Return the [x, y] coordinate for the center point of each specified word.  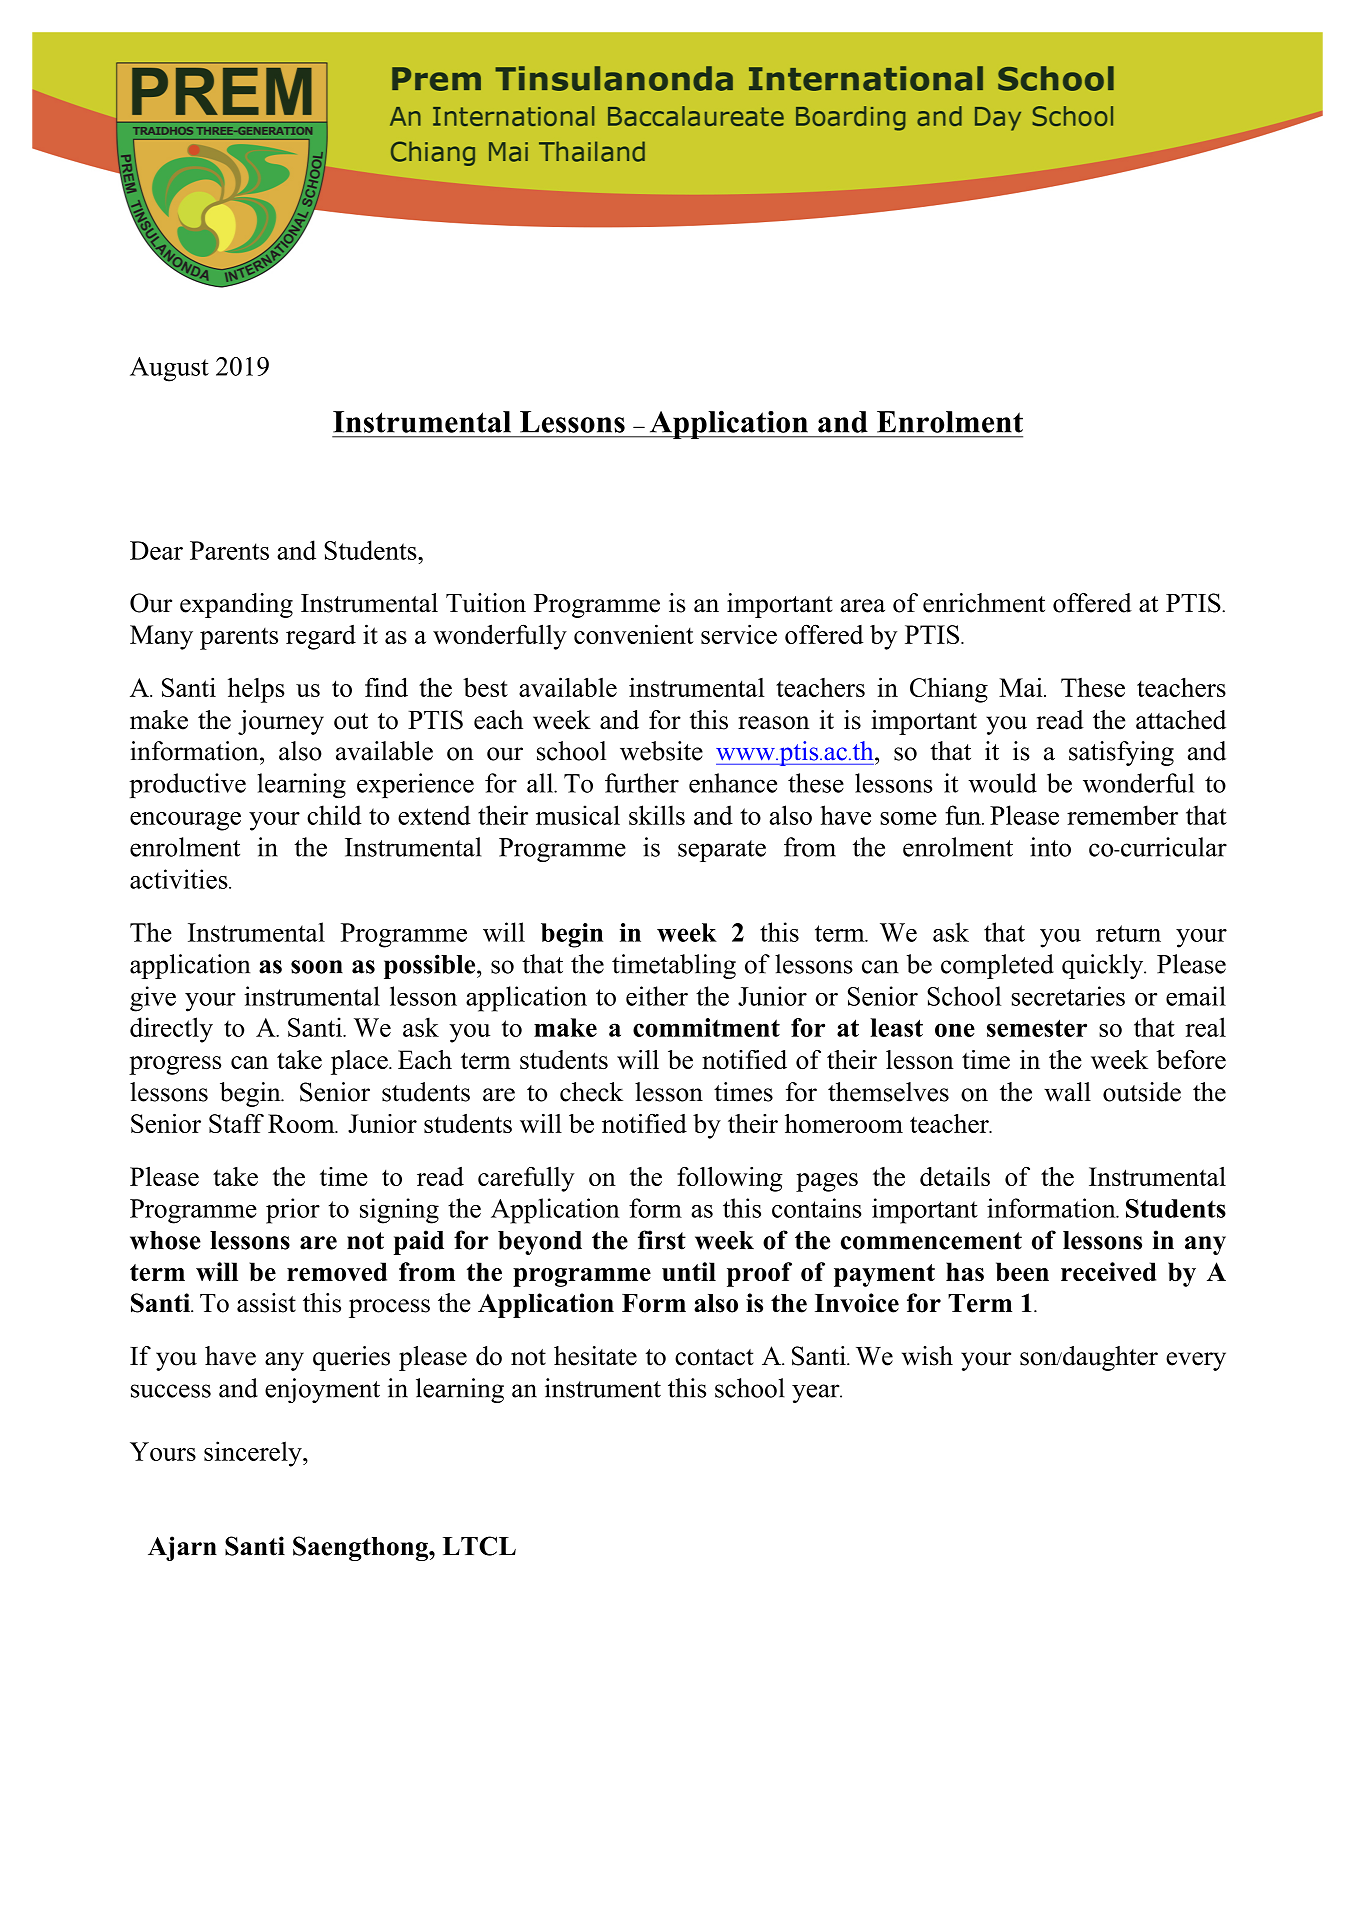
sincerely [254, 1454]
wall [1067, 1092]
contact [714, 1357]
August [169, 369]
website [661, 751]
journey [281, 722]
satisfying [1121, 753]
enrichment [984, 603]
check [591, 1092]
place [360, 1062]
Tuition [486, 603]
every [1196, 1361]
